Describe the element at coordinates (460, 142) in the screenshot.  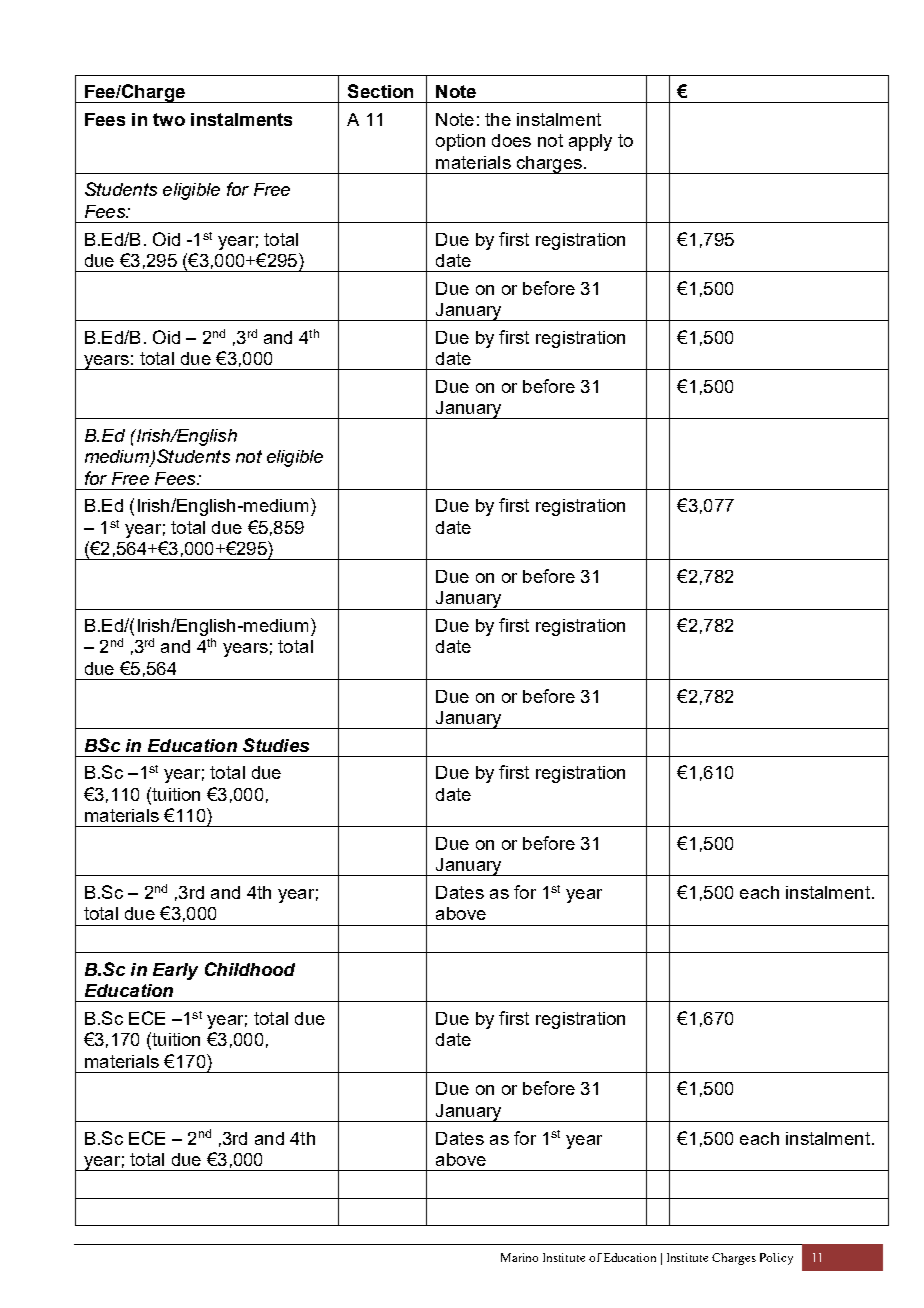
I see `option` at that location.
